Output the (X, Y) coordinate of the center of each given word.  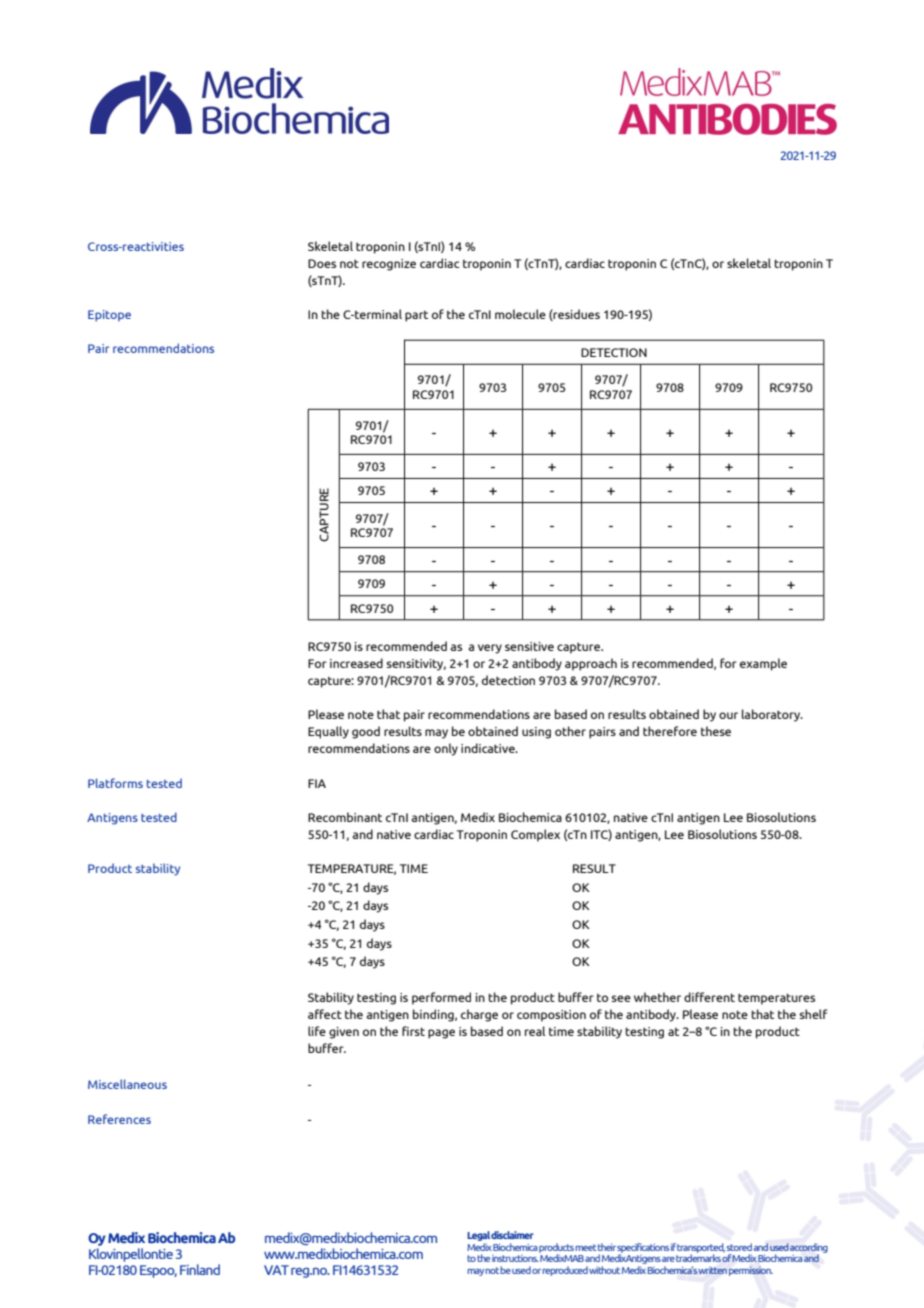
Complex (535, 835)
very (490, 649)
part (416, 316)
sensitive (529, 646)
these (716, 731)
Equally (328, 732)
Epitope (109, 316)
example (763, 664)
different (709, 997)
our (728, 715)
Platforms (115, 783)
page (441, 1034)
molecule (520, 314)
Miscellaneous (127, 1084)
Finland (200, 1269)
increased (356, 663)
